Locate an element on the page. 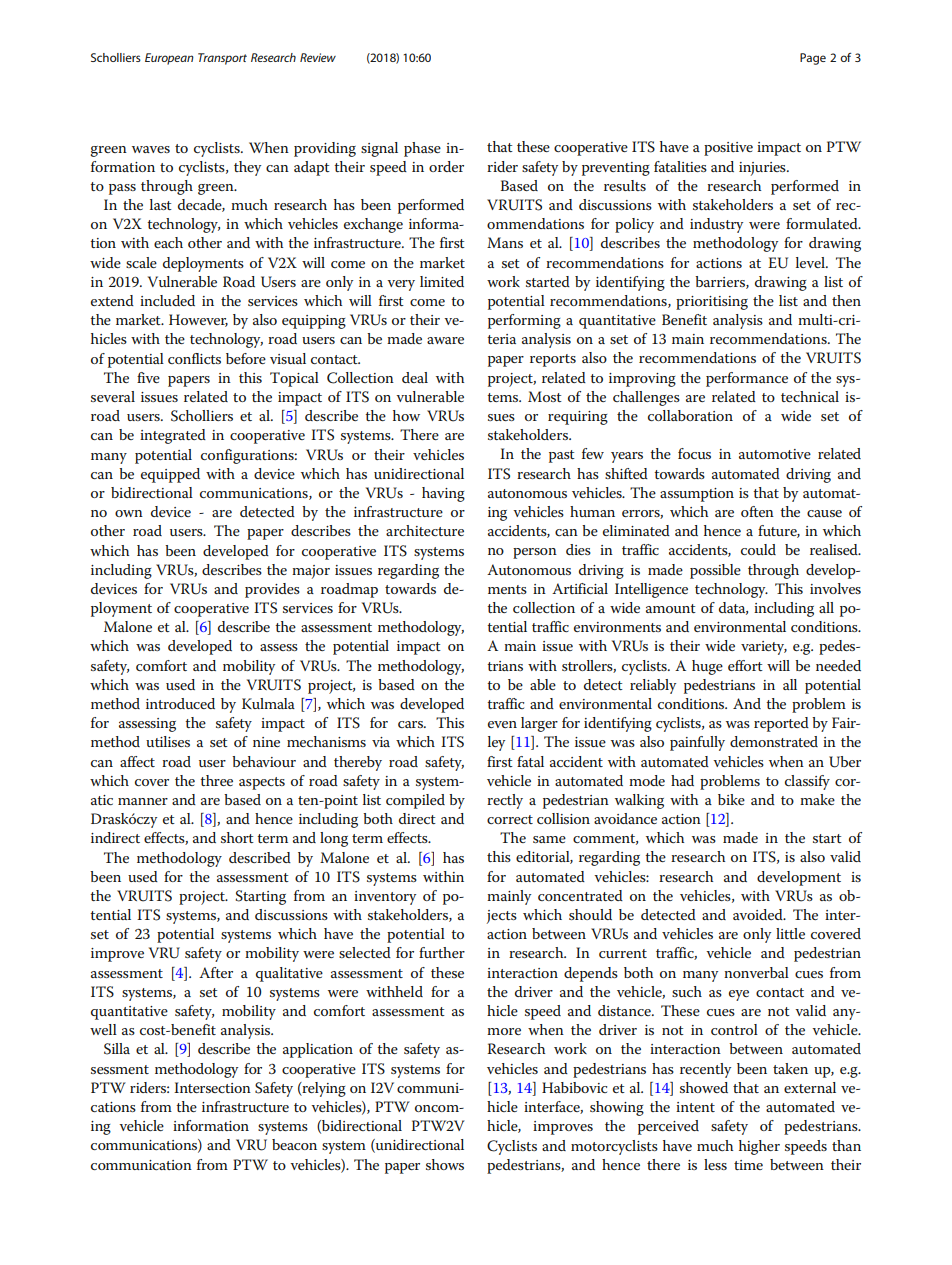 The image size is (952, 1265). shows is located at coordinates (445, 1164).
